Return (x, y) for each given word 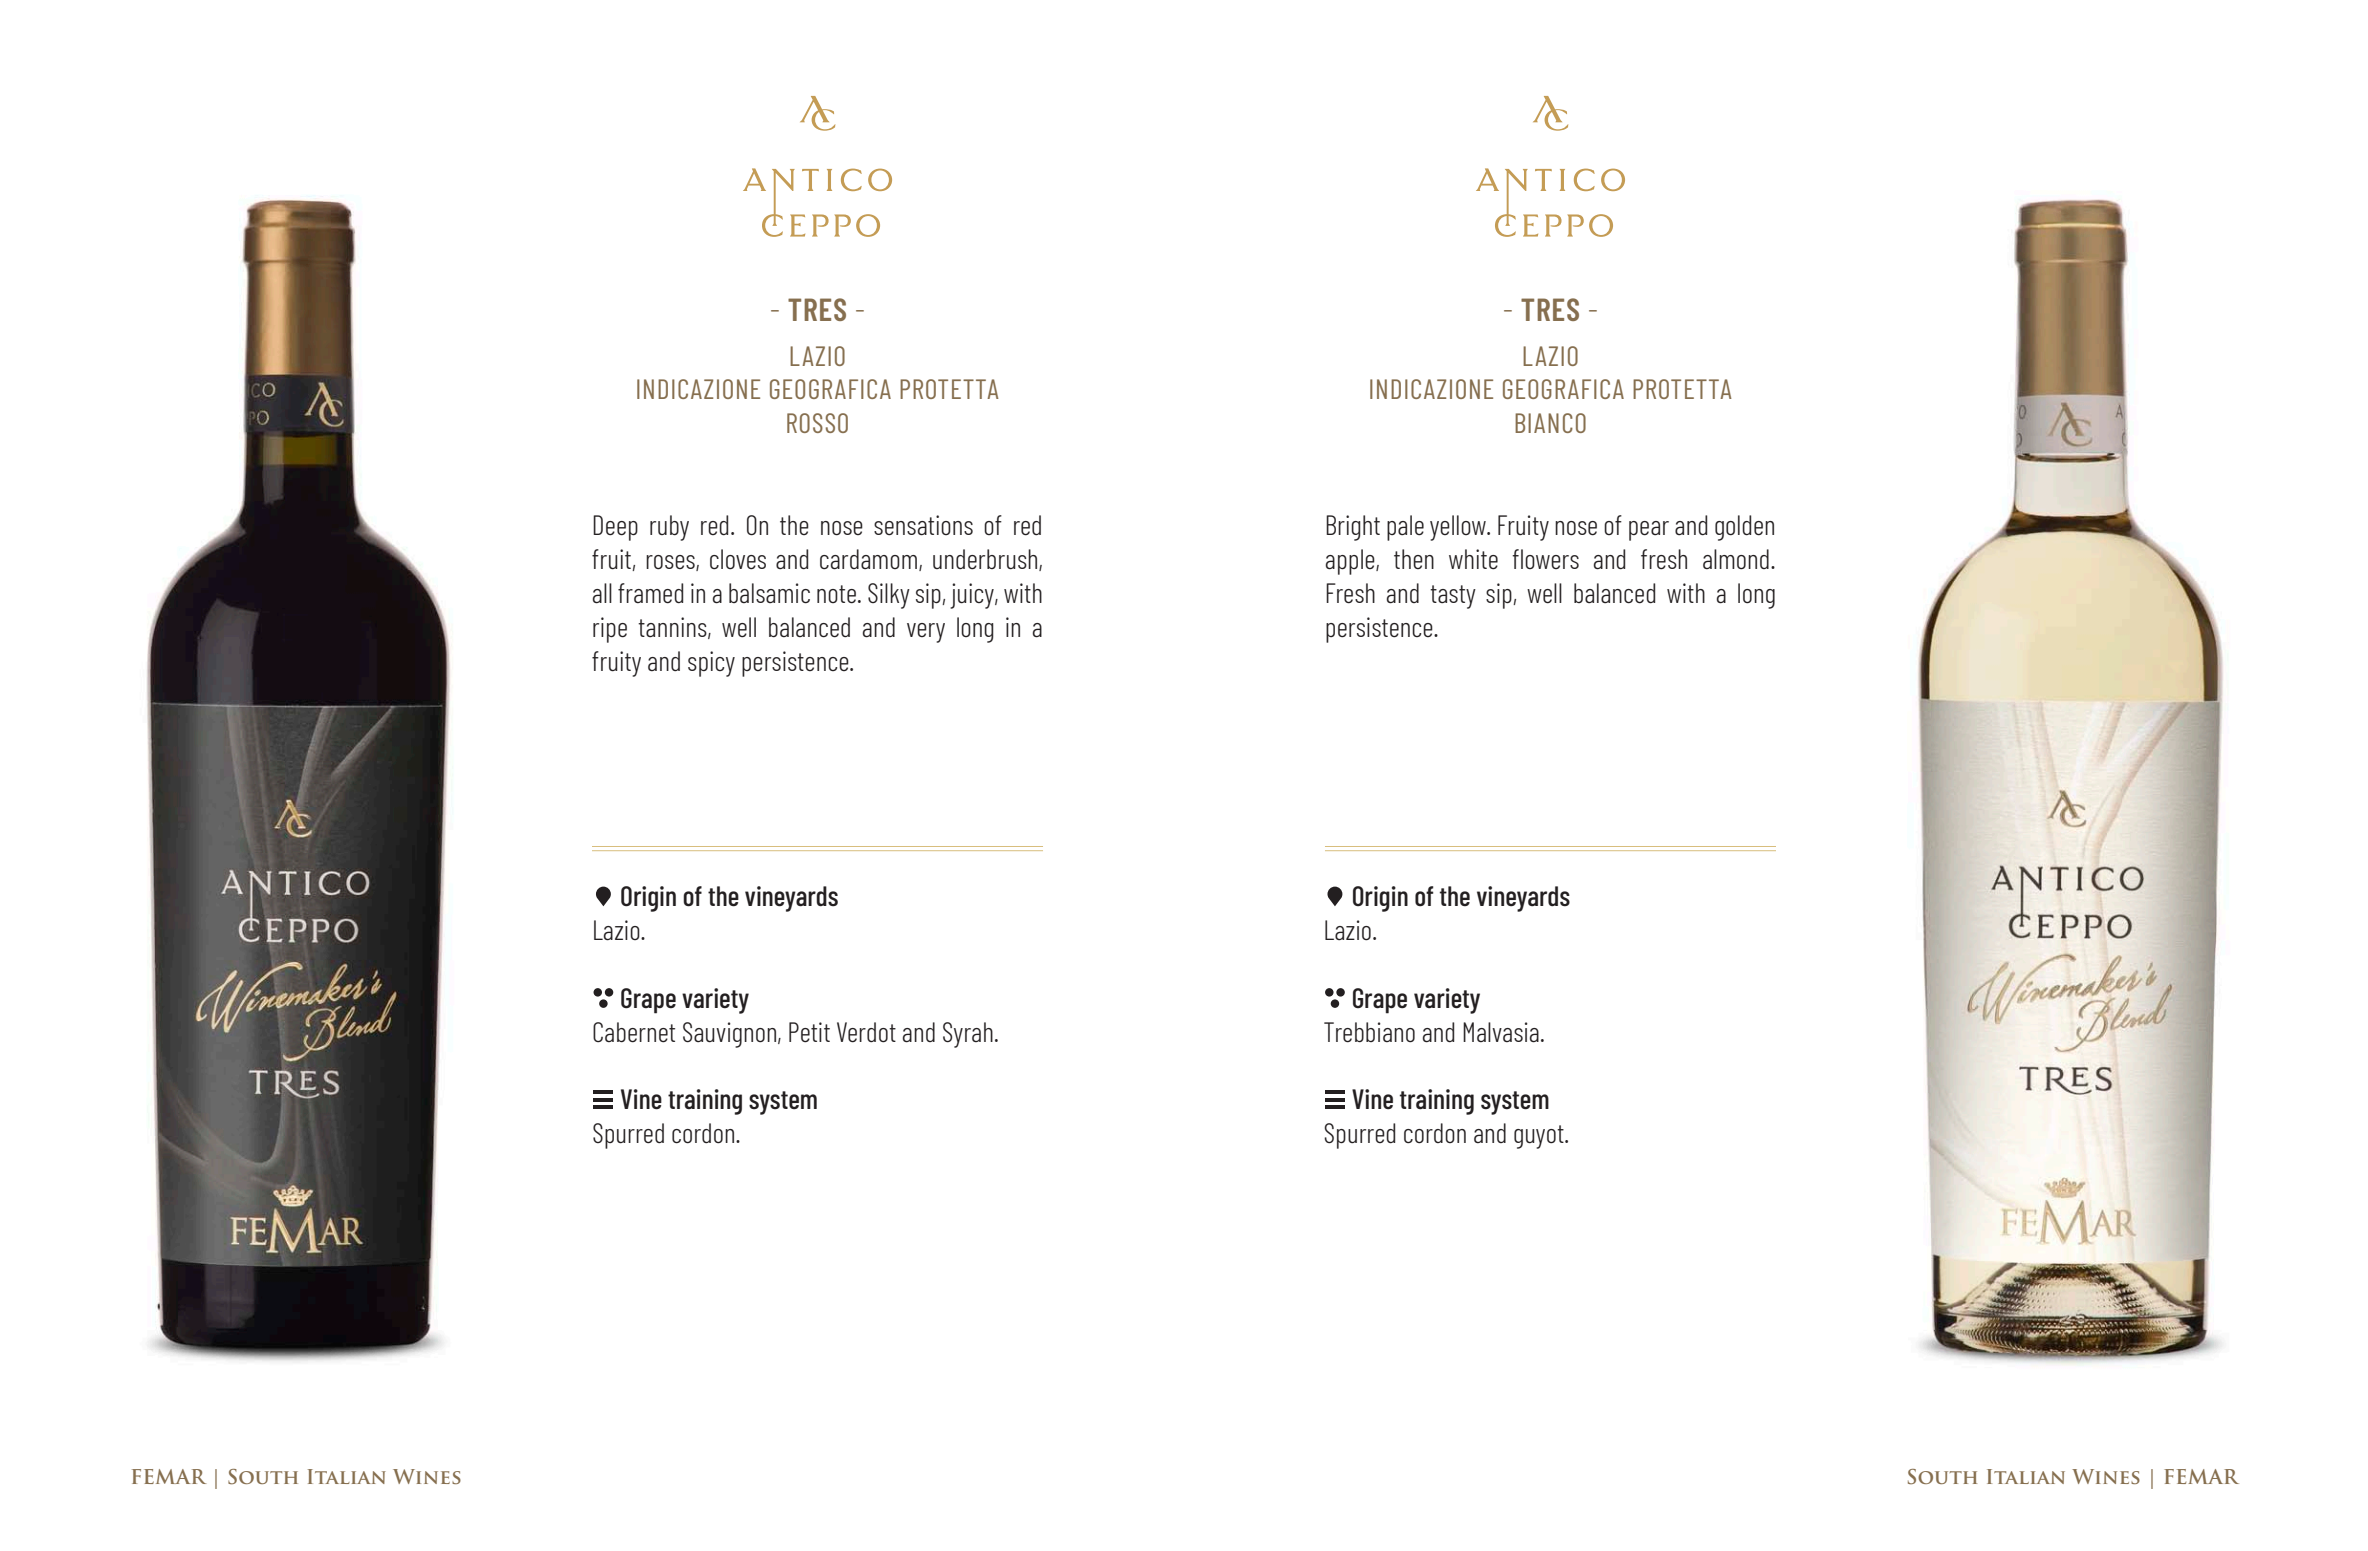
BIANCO (1550, 423)
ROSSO (817, 423)
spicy (711, 664)
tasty (1453, 597)
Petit (809, 1032)
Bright (1353, 528)
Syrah (968, 1035)
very (926, 633)
